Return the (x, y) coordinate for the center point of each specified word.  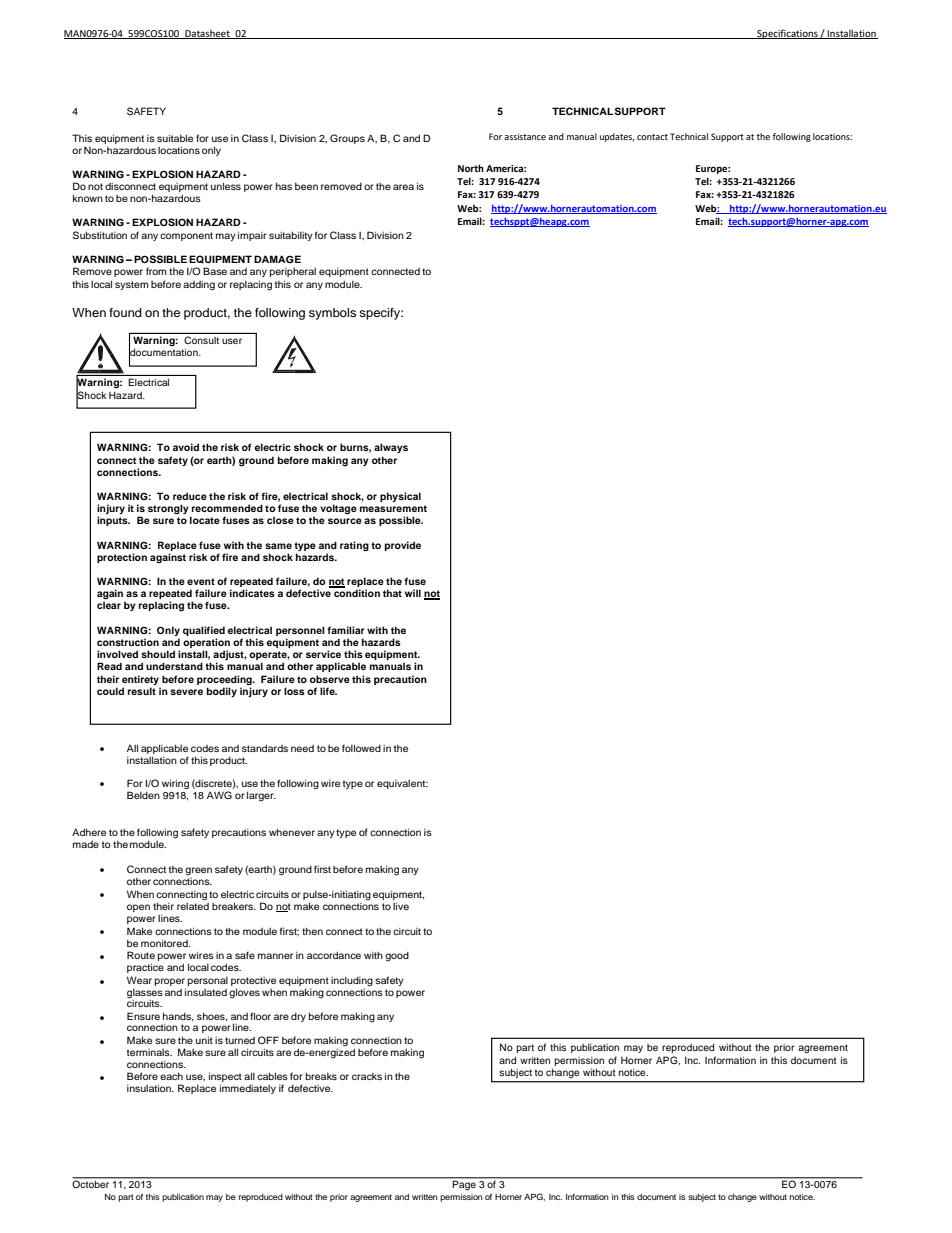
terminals (149, 1052)
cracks (367, 1076)
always (391, 448)
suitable (175, 138)
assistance (525, 136)
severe (186, 692)
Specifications (787, 34)
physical (400, 497)
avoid (186, 447)
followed (361, 748)
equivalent (402, 784)
